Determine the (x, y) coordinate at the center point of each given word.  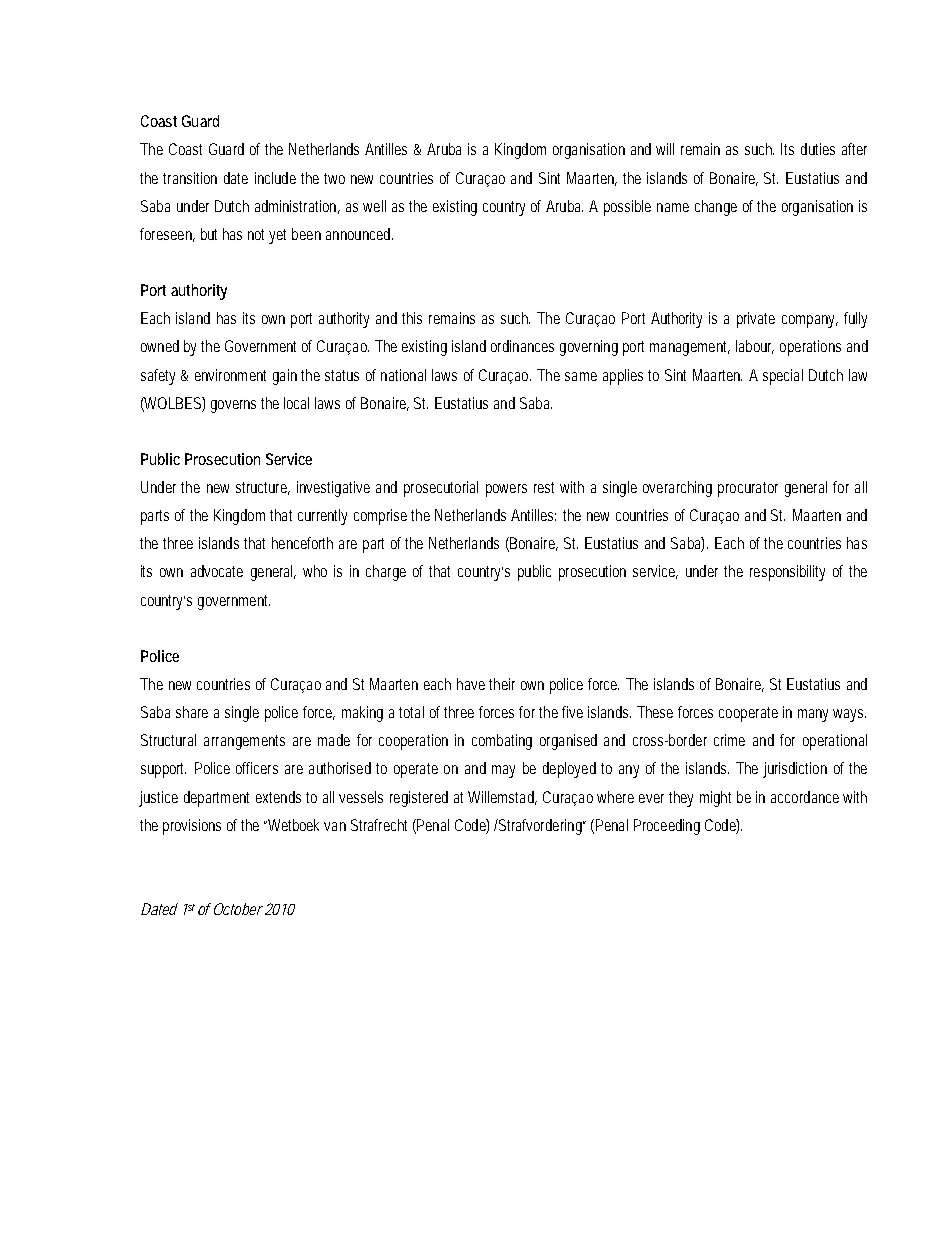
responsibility (787, 573)
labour (755, 347)
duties (818, 149)
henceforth (302, 543)
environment (230, 375)
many (813, 715)
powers (506, 490)
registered (419, 799)
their (502, 684)
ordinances (522, 346)
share (192, 712)
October (238, 909)
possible (627, 208)
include (275, 178)
